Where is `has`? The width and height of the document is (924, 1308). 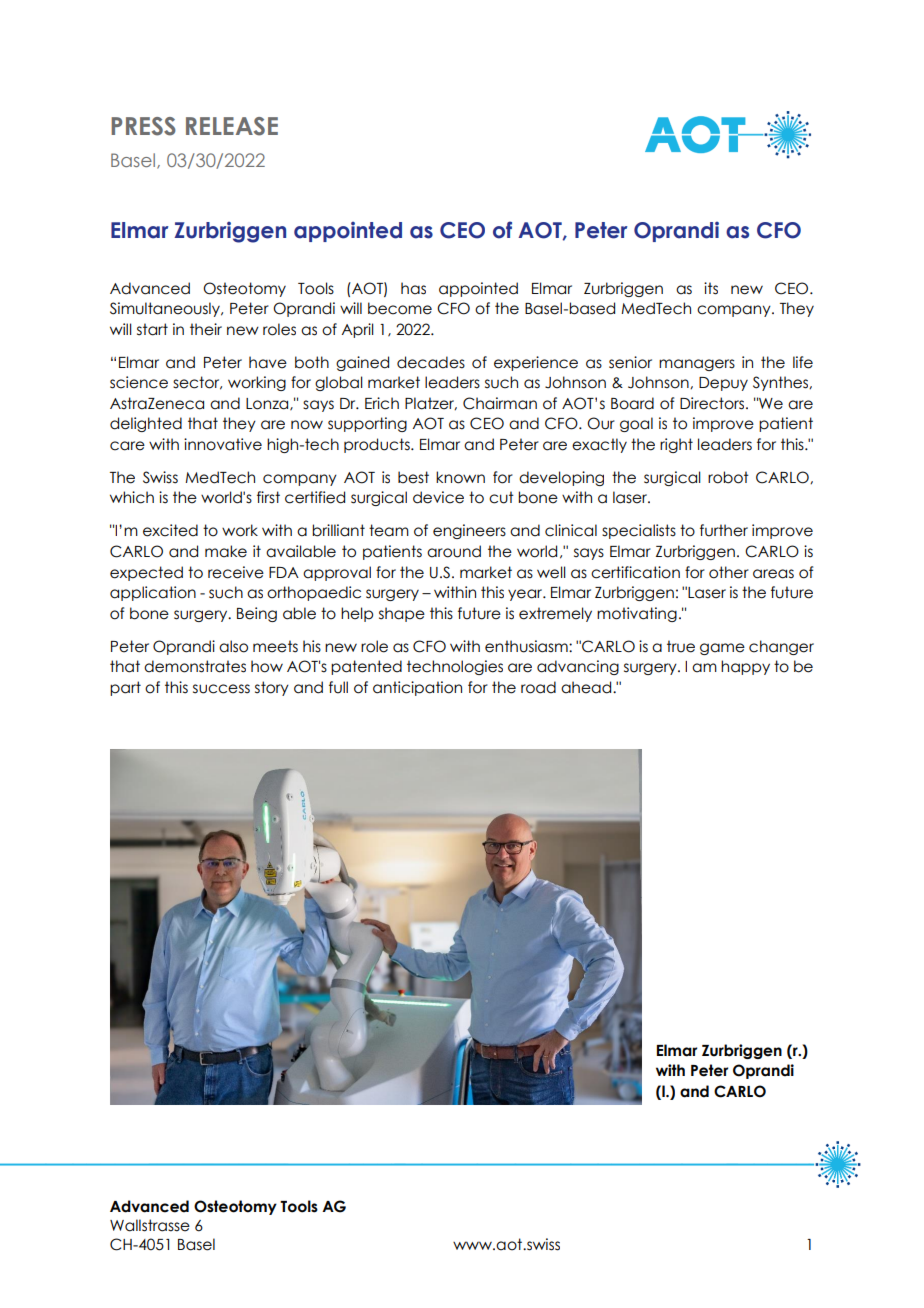 has is located at coordinates (413, 288).
